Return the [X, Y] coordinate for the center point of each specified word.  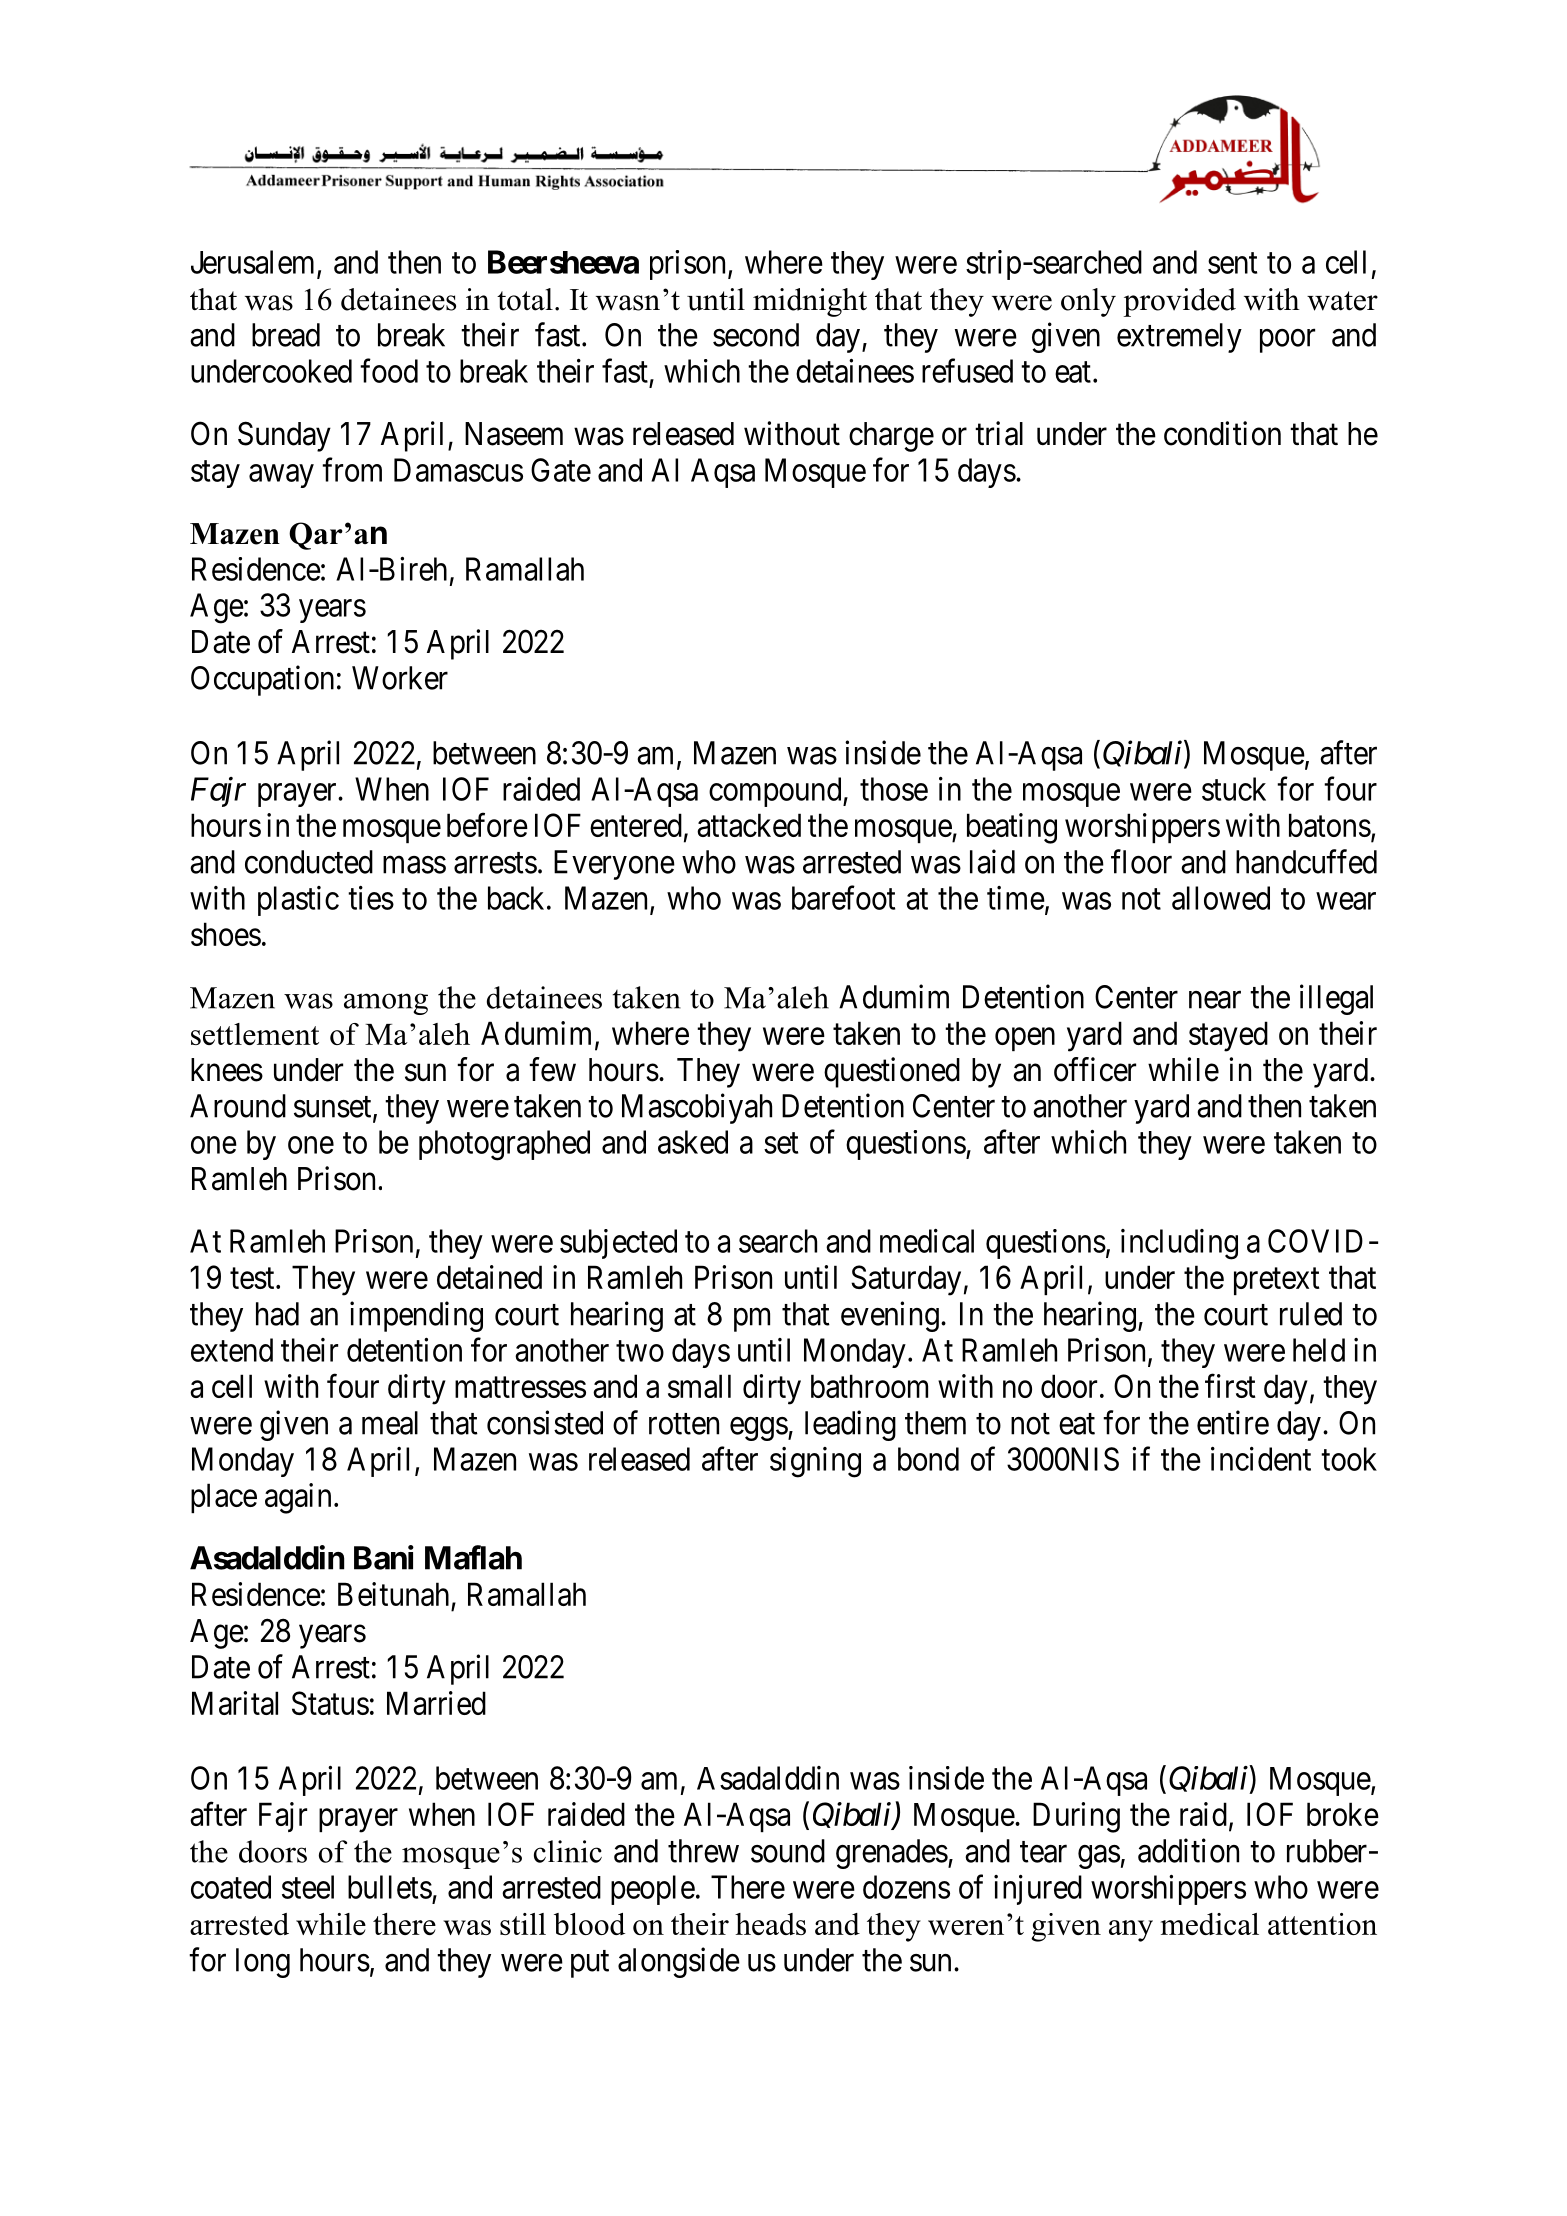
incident [1261, 1459]
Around [238, 1106]
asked [693, 1142]
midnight [810, 302]
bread [286, 335]
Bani [384, 1557]
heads [770, 1924]
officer [1095, 1069]
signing [815, 1462]
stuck [1234, 789]
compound [776, 792]
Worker [400, 678]
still [523, 1924]
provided [1179, 302]
